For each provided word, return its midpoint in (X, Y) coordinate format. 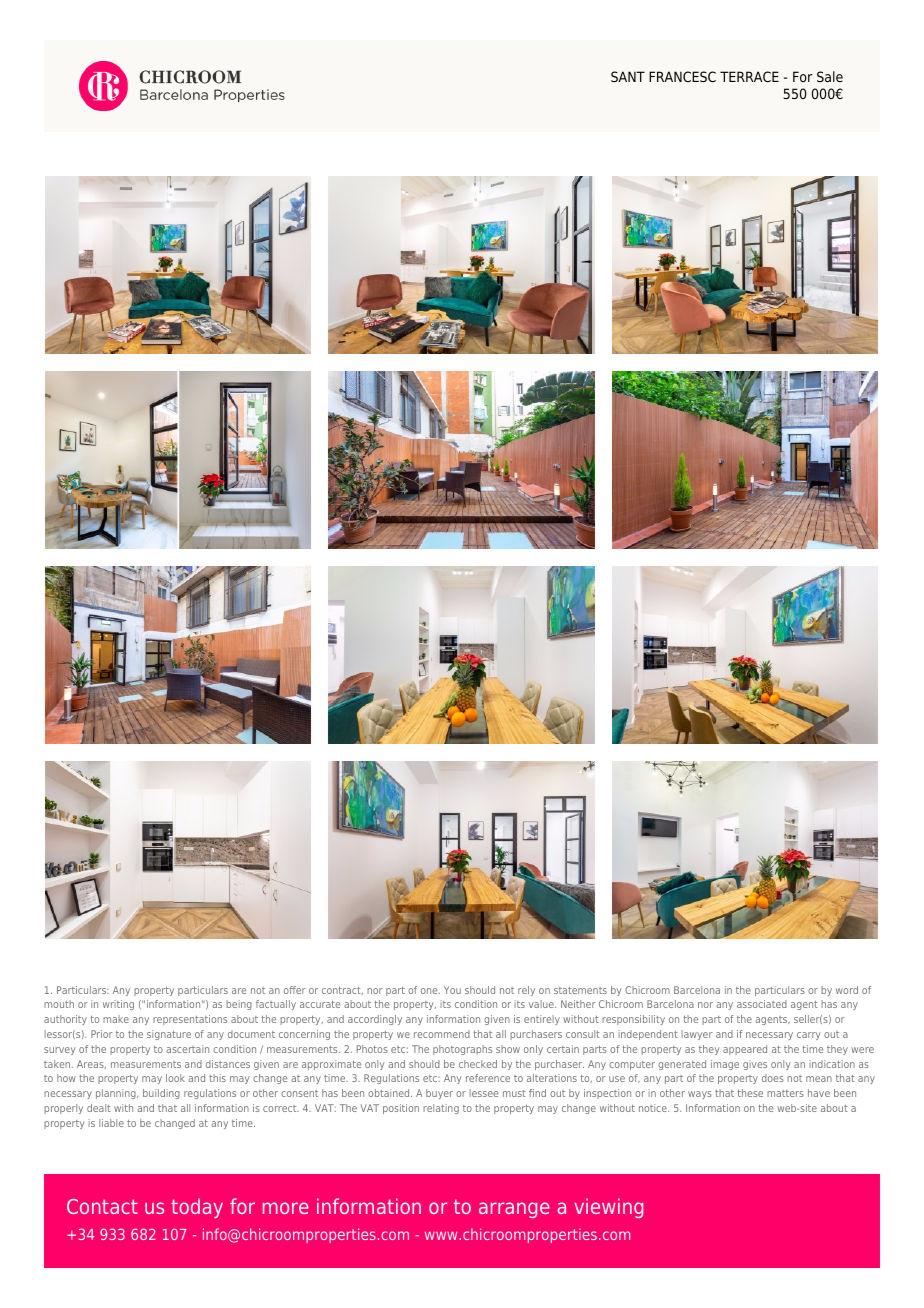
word (847, 990)
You (452, 990)
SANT (628, 76)
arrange (514, 1210)
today (197, 1208)
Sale (830, 76)
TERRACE (749, 76)
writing (118, 1005)
